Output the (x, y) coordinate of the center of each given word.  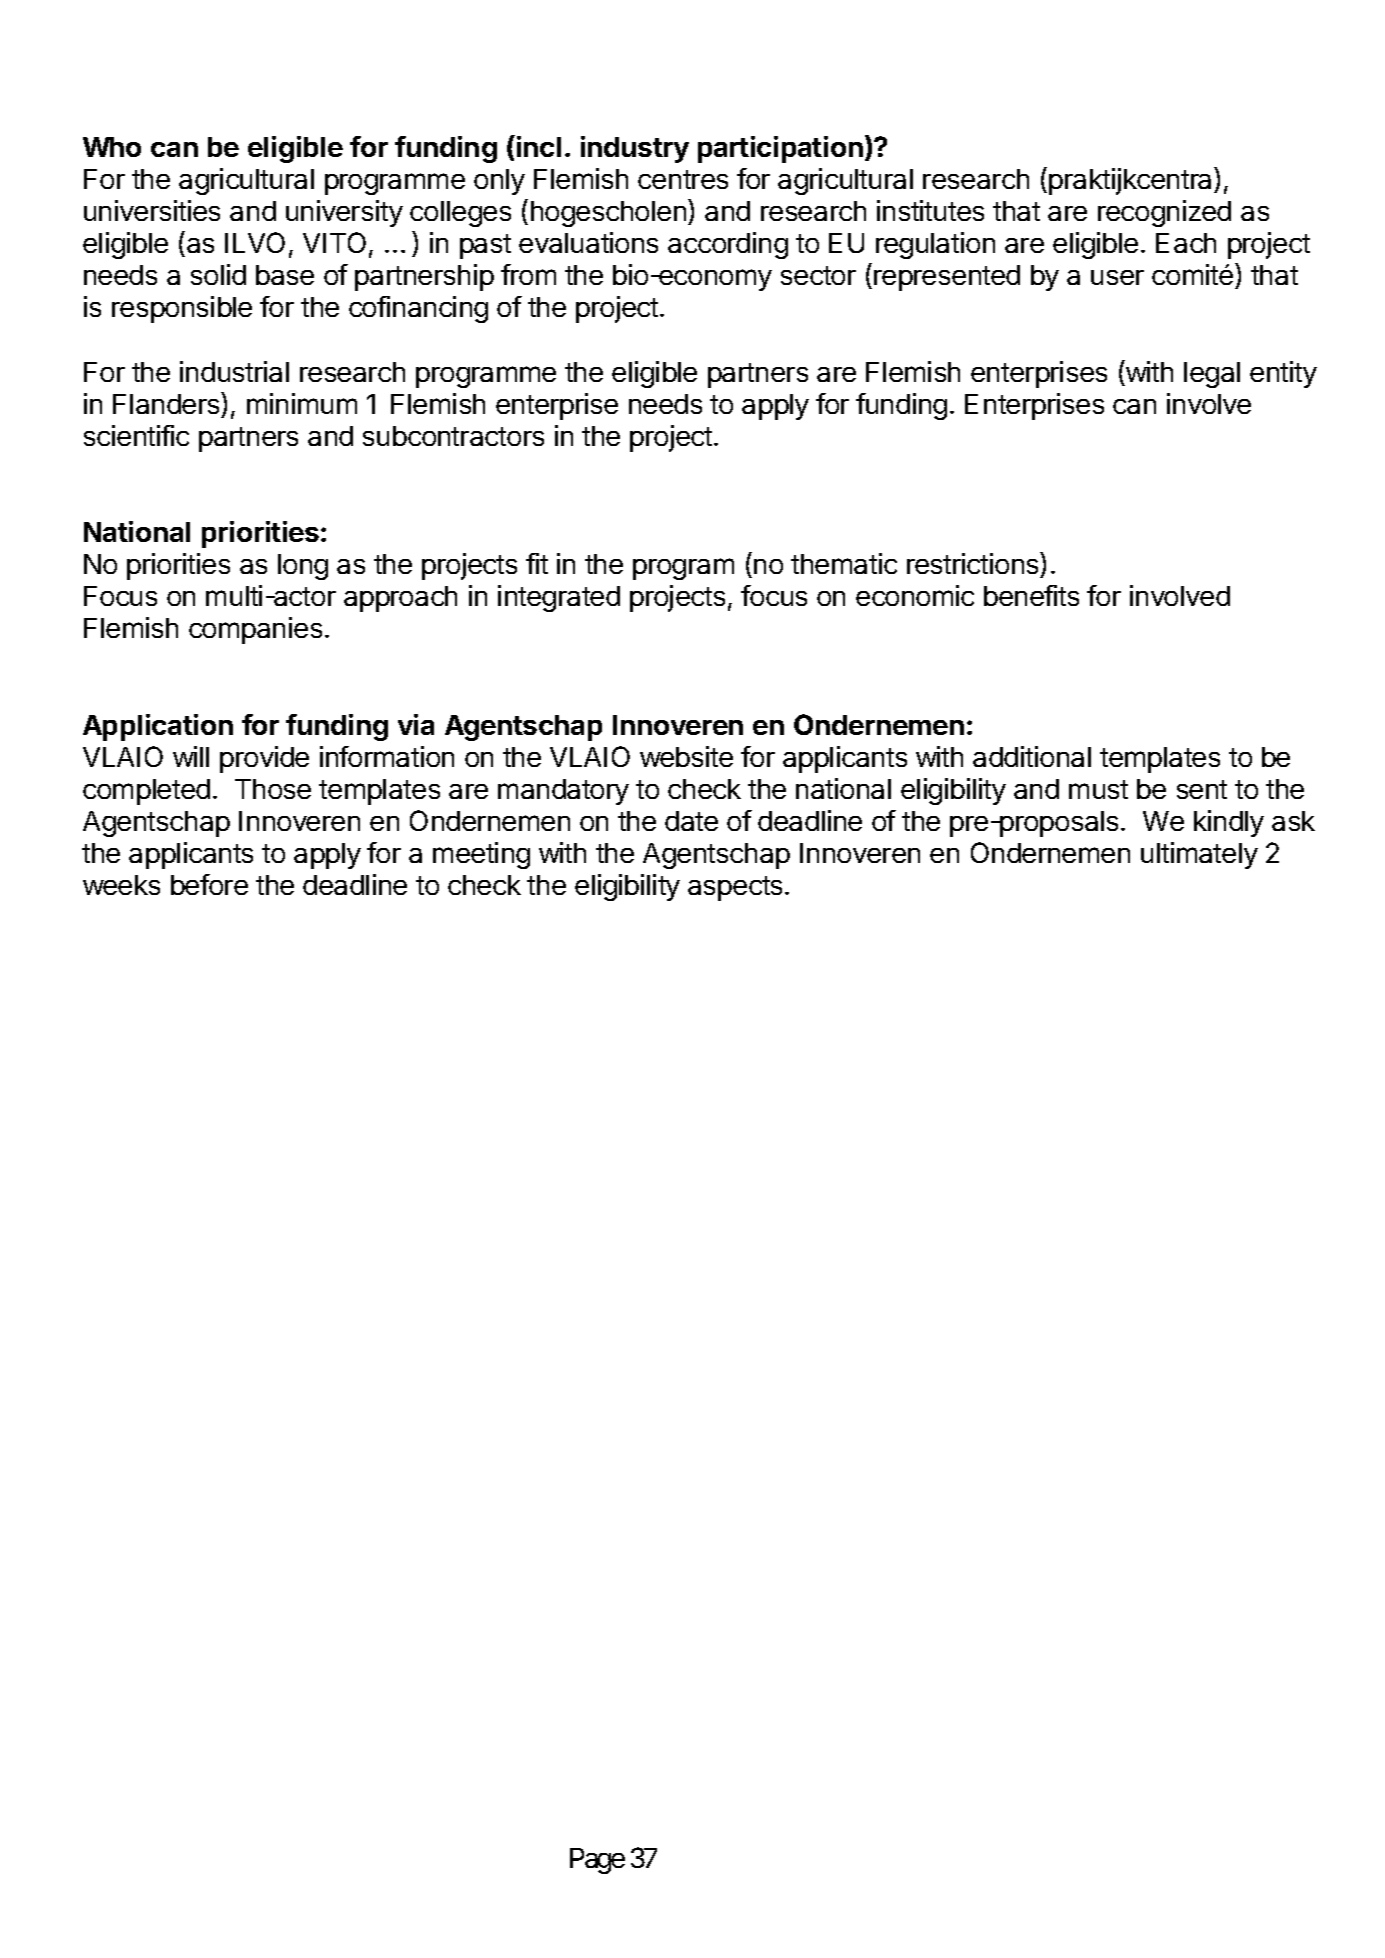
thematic (844, 563)
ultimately (1199, 855)
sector (818, 275)
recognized (1164, 213)
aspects (735, 888)
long (303, 567)
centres (683, 179)
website (686, 756)
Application (158, 727)
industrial (234, 371)
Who (112, 147)
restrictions (974, 563)
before (209, 884)
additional (1032, 756)
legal (1212, 375)
